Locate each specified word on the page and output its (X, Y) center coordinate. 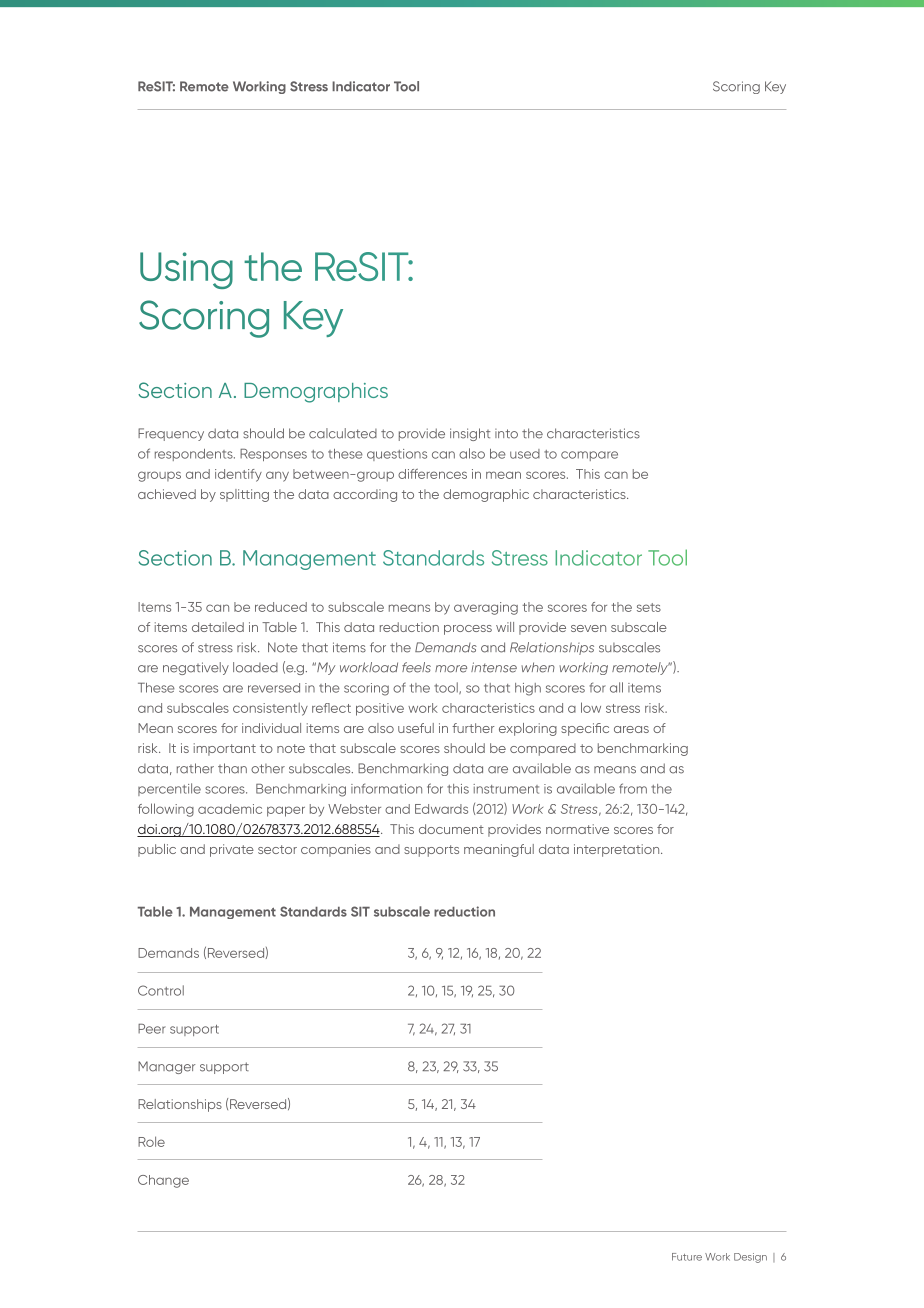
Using (186, 270)
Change (163, 1181)
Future (687, 1257)
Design (750, 1258)
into (506, 434)
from (633, 788)
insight (470, 434)
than (232, 768)
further (473, 728)
